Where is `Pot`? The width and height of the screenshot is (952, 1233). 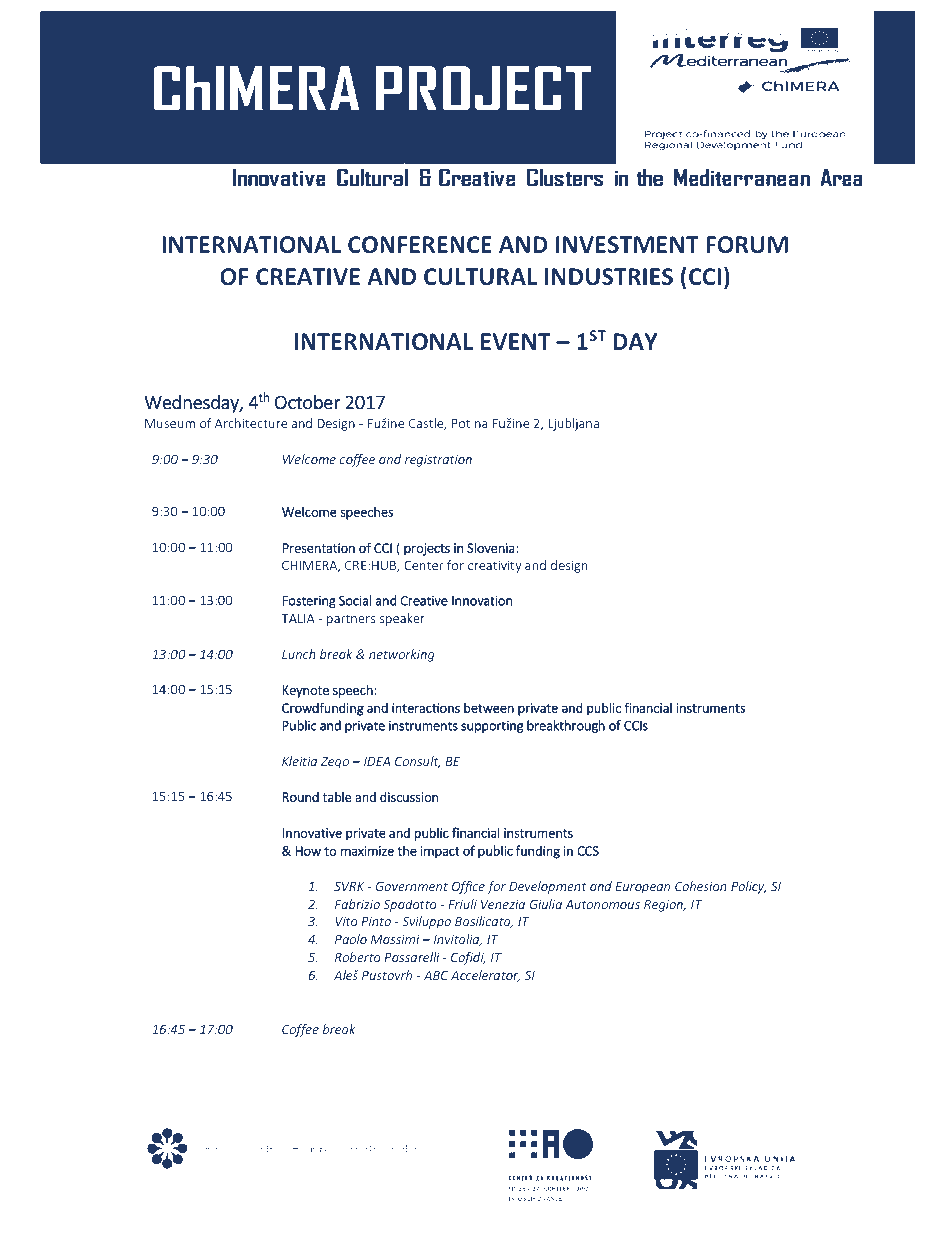 Pot is located at coordinates (461, 423).
